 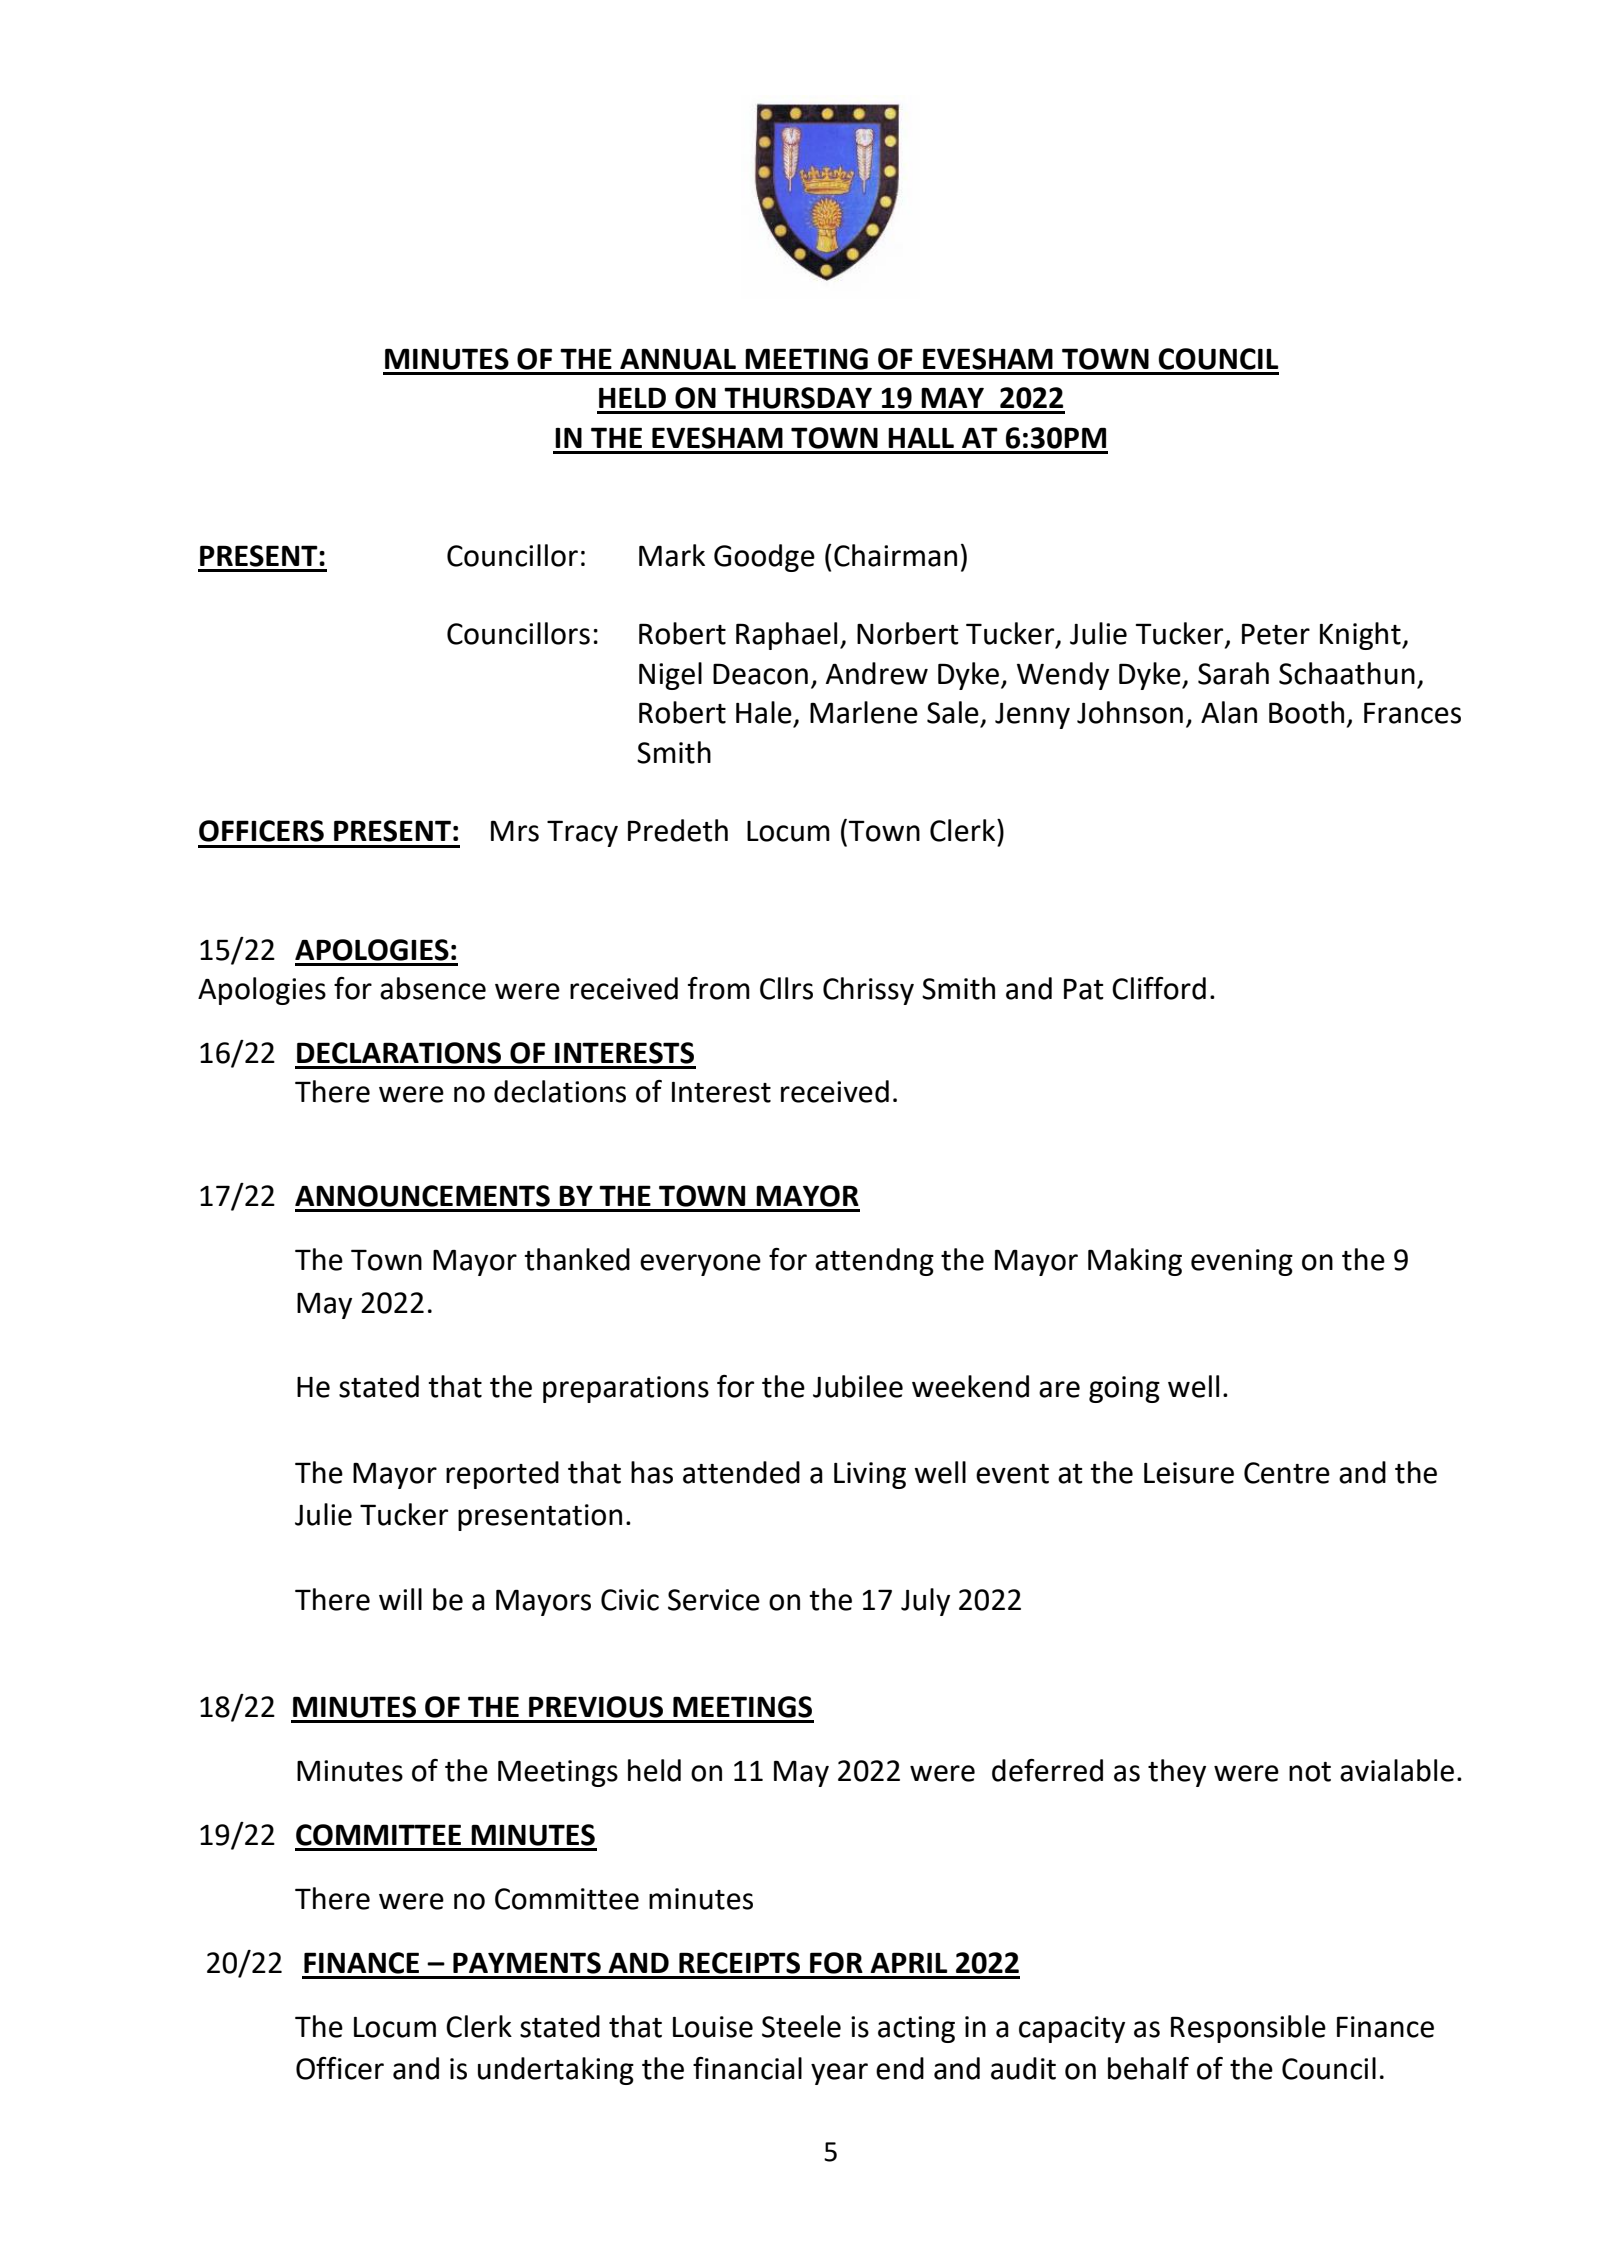 I want to click on ANNUAL, so click(x=678, y=359).
